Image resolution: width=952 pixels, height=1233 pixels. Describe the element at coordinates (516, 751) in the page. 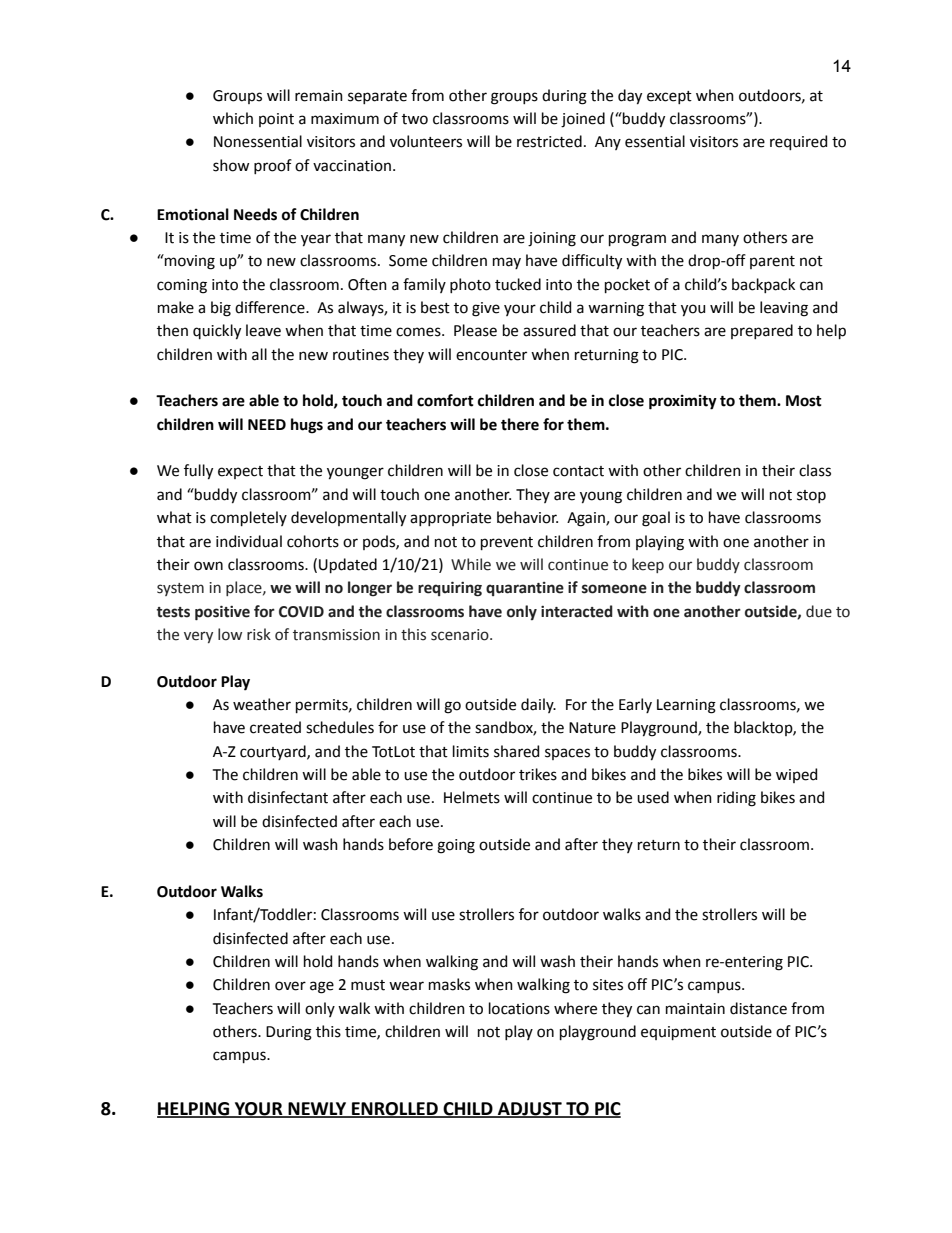

I see `shared` at that location.
